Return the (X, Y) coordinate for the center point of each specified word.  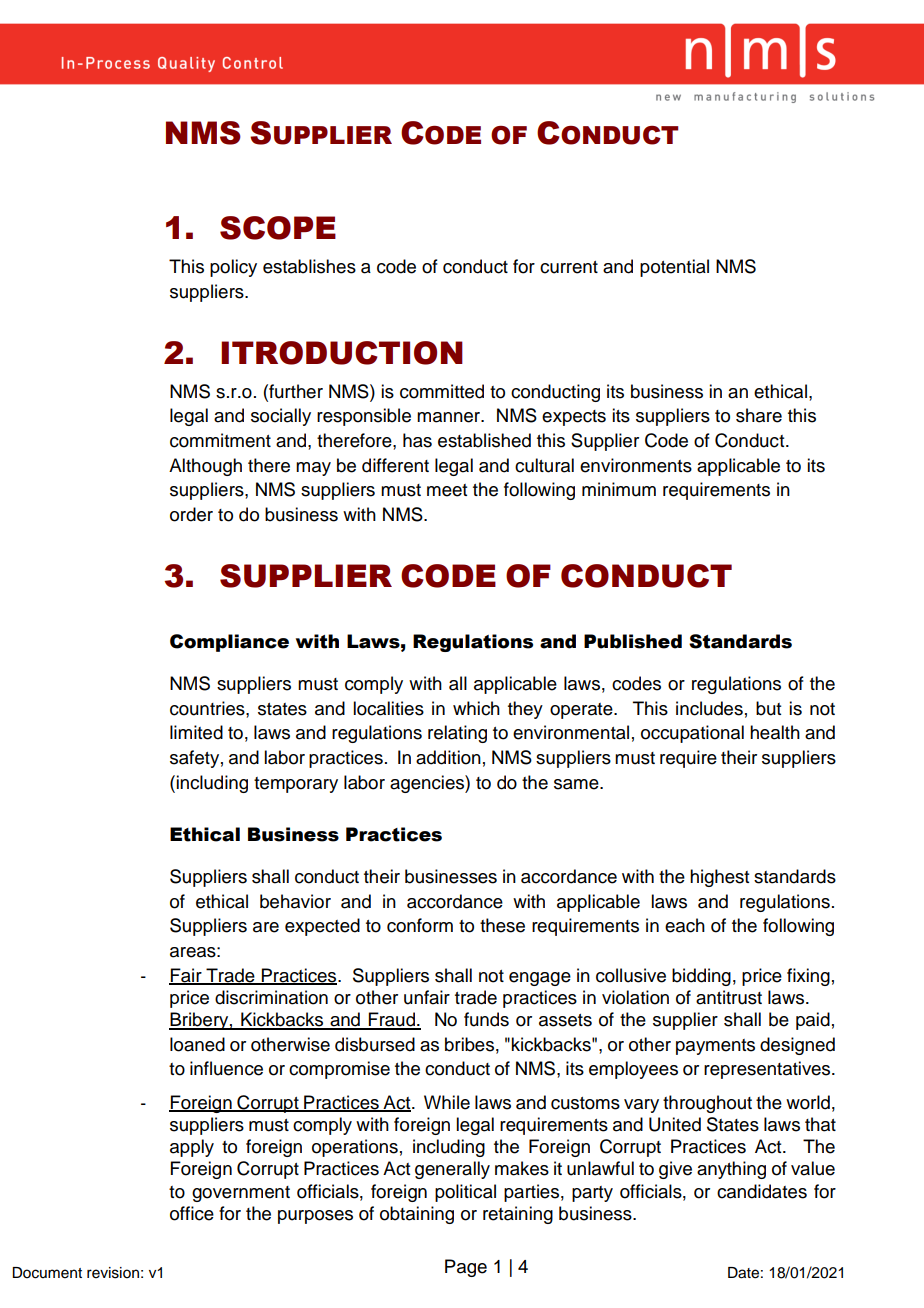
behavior (295, 901)
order (191, 514)
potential (674, 268)
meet (447, 490)
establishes (309, 266)
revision (113, 1273)
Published (633, 641)
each (685, 925)
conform (420, 925)
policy (233, 268)
